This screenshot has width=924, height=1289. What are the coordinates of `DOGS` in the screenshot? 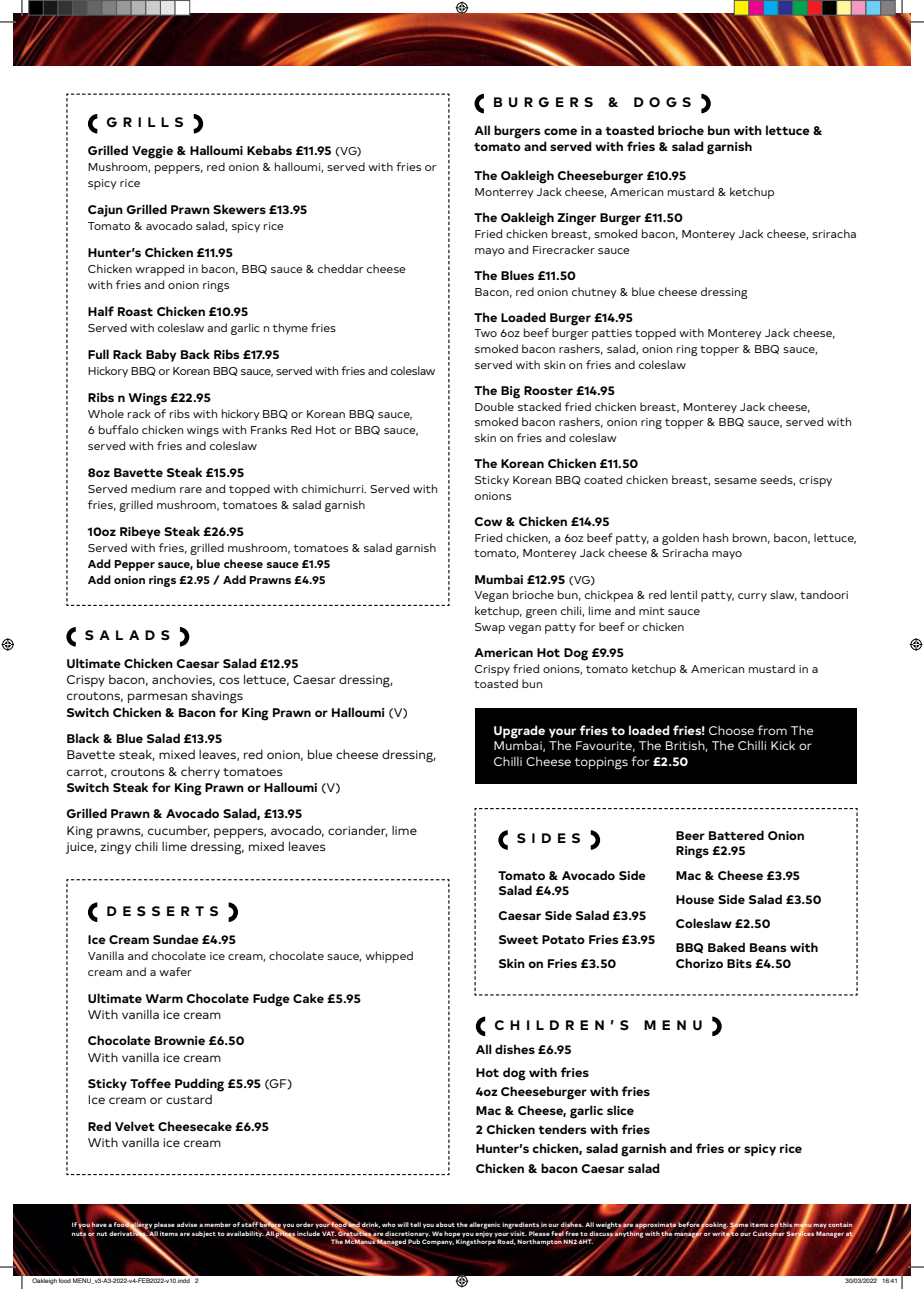 It's located at (662, 102).
